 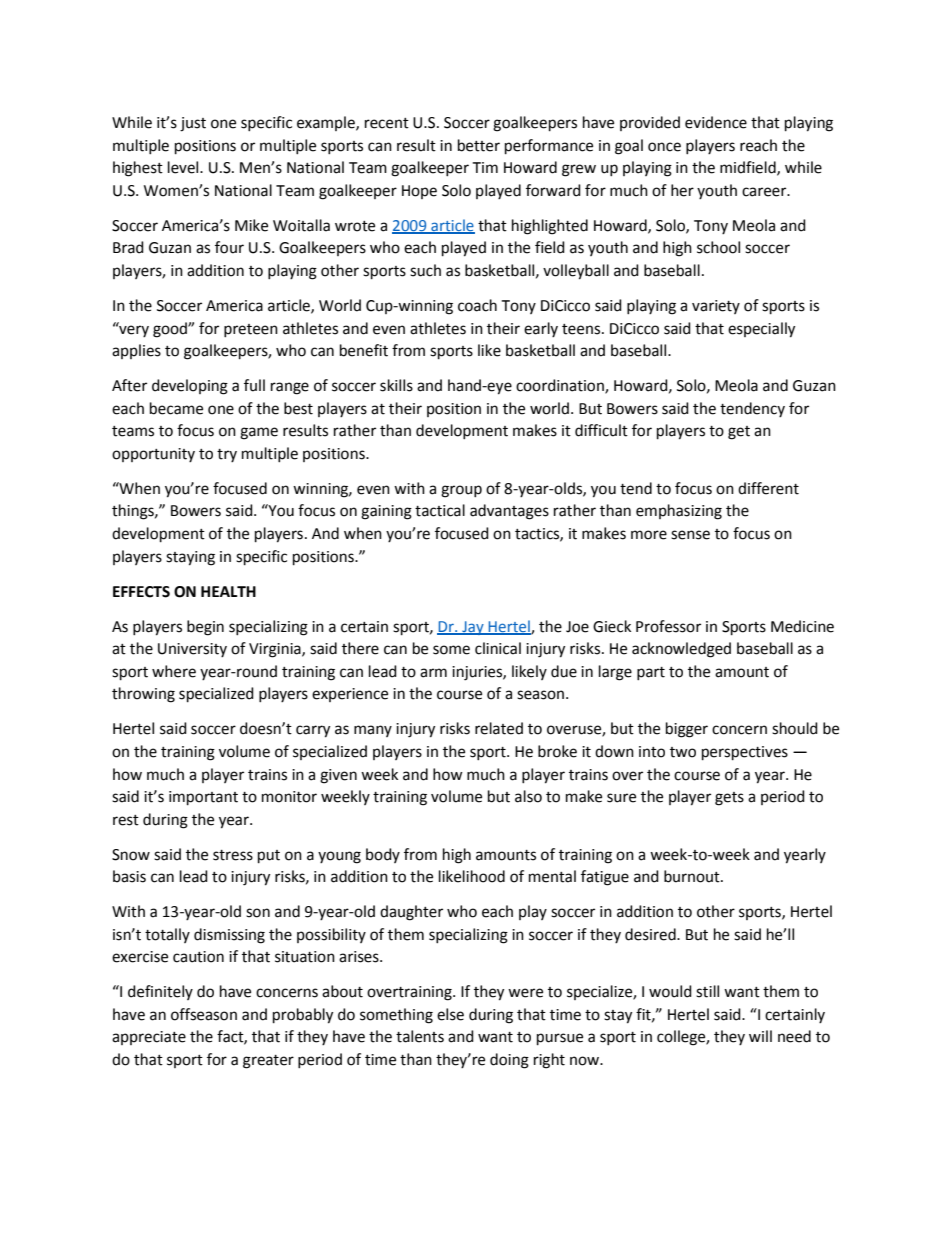 I want to click on especially, so click(x=761, y=330).
